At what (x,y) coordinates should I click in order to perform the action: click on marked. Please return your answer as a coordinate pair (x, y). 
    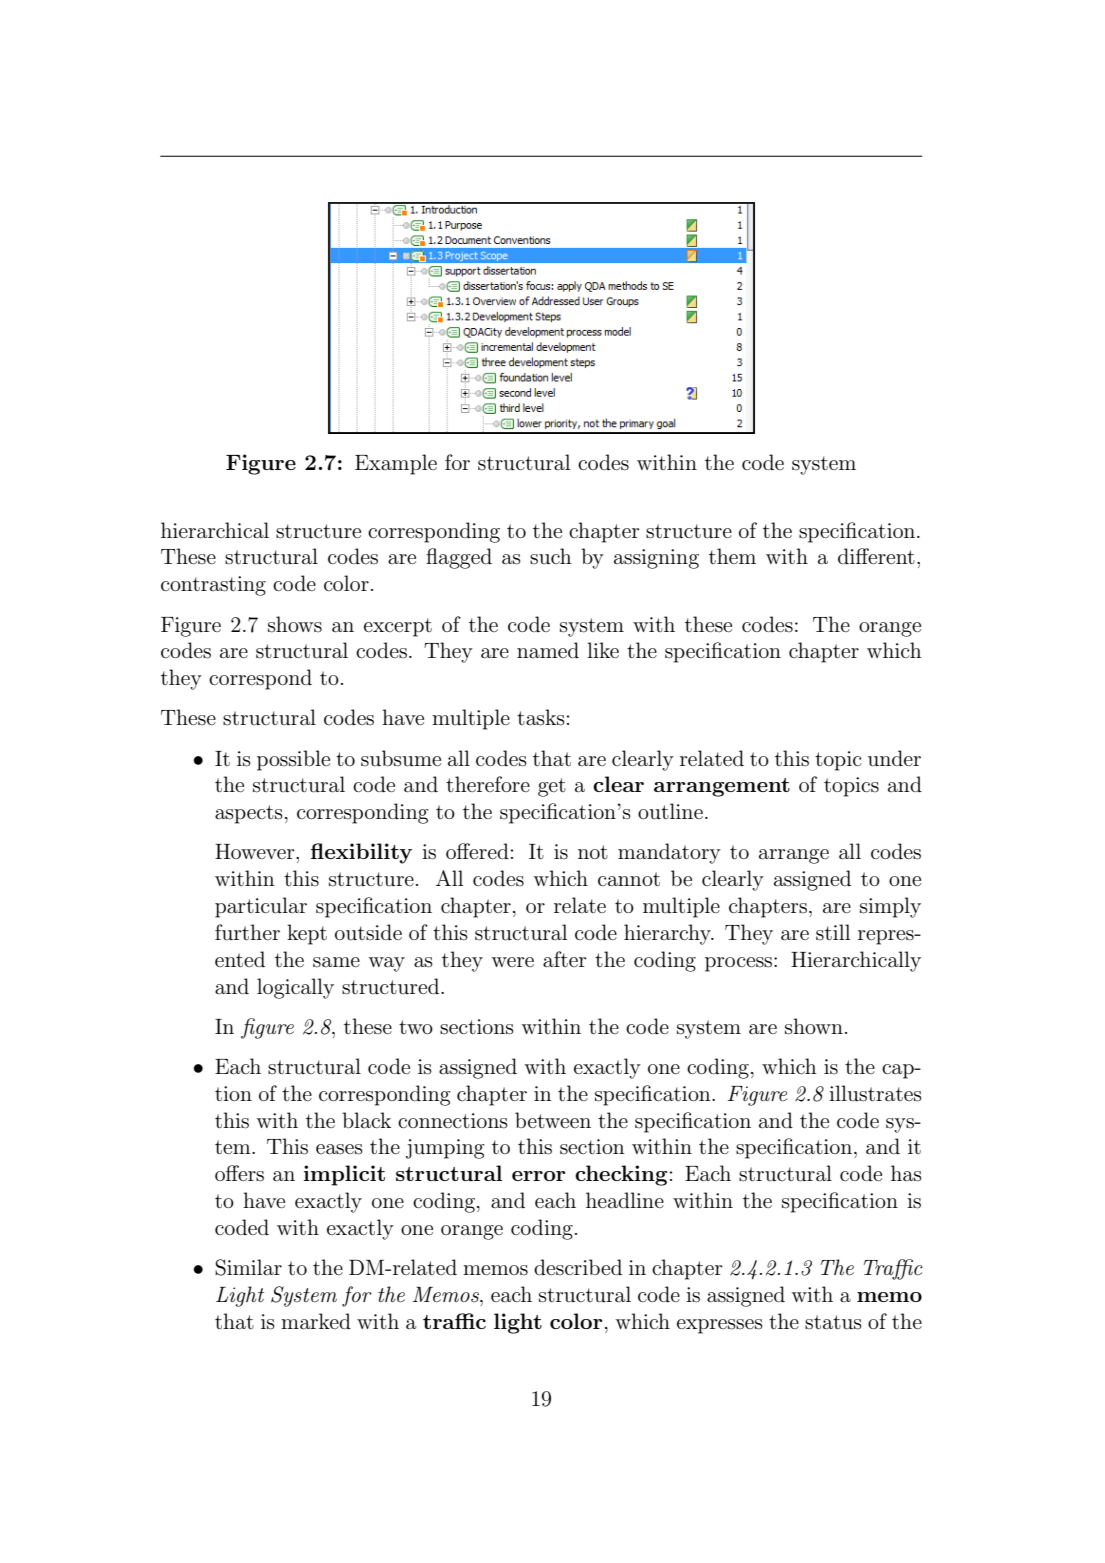
    Looking at the image, I should click on (316, 1321).
